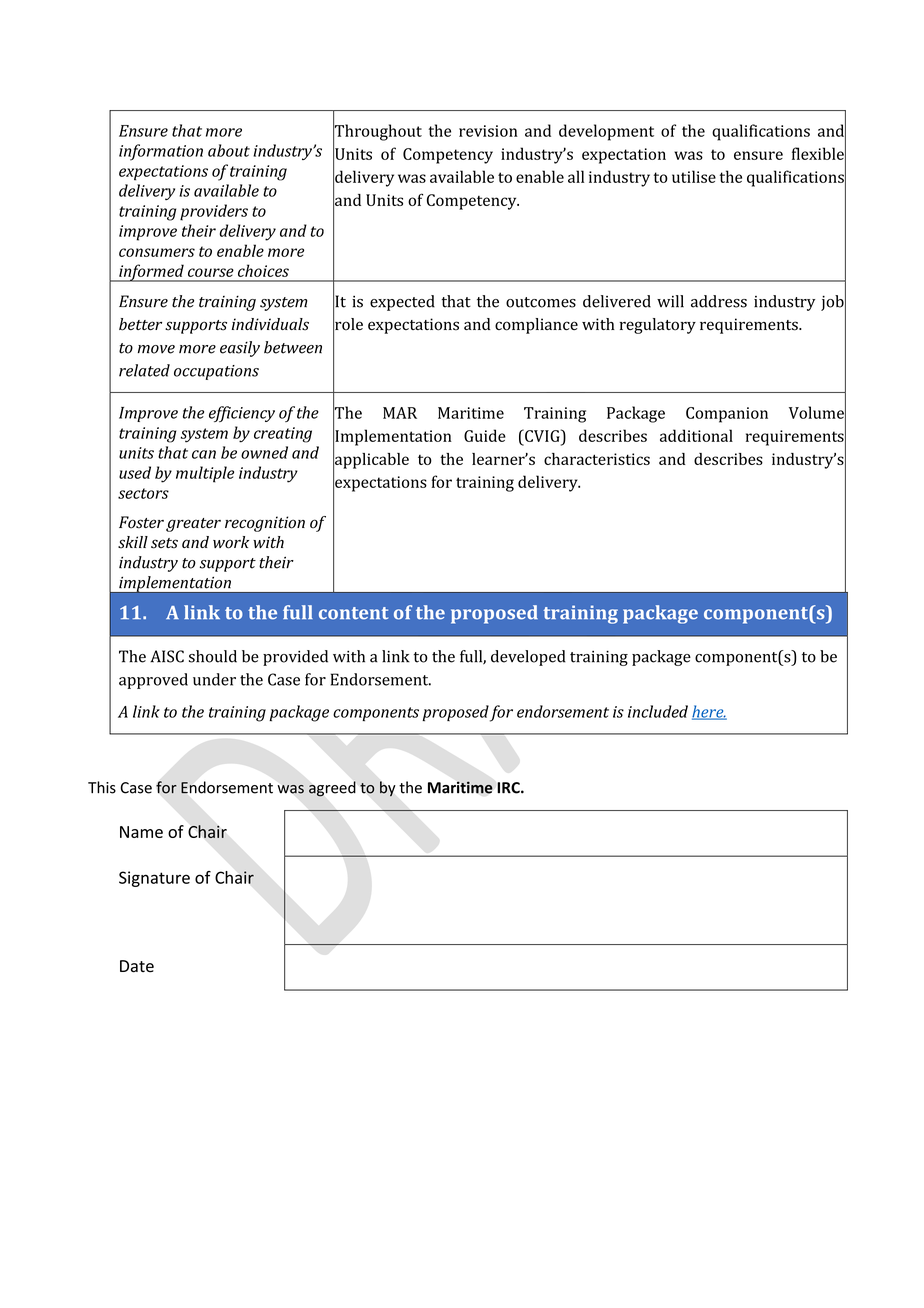 Image resolution: width=924 pixels, height=1308 pixels. What do you see at coordinates (509, 788) in the screenshot?
I see `IRC` at bounding box center [509, 788].
